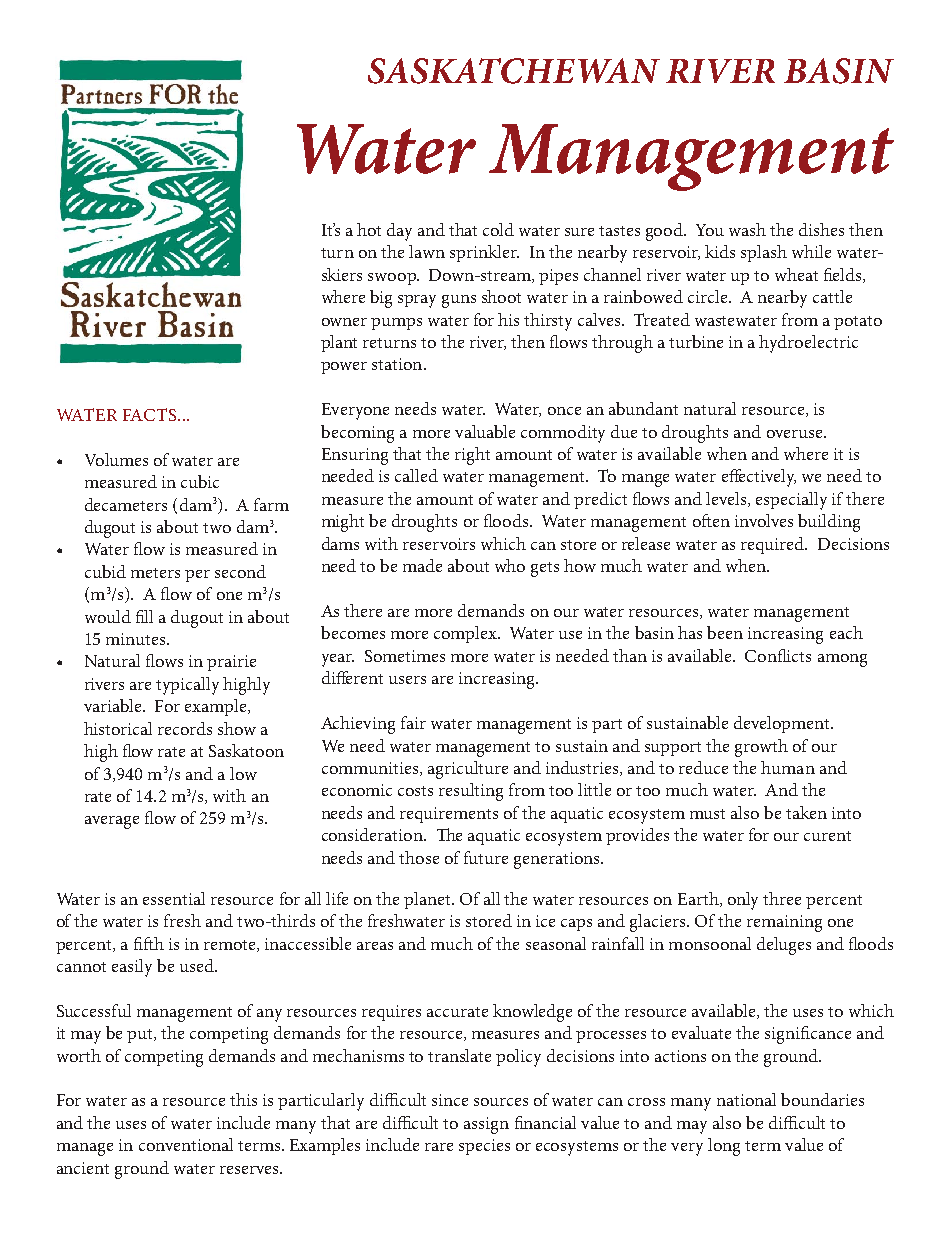 The image size is (952, 1233). Describe the element at coordinates (466, 634) in the screenshot. I see `complex` at that location.
